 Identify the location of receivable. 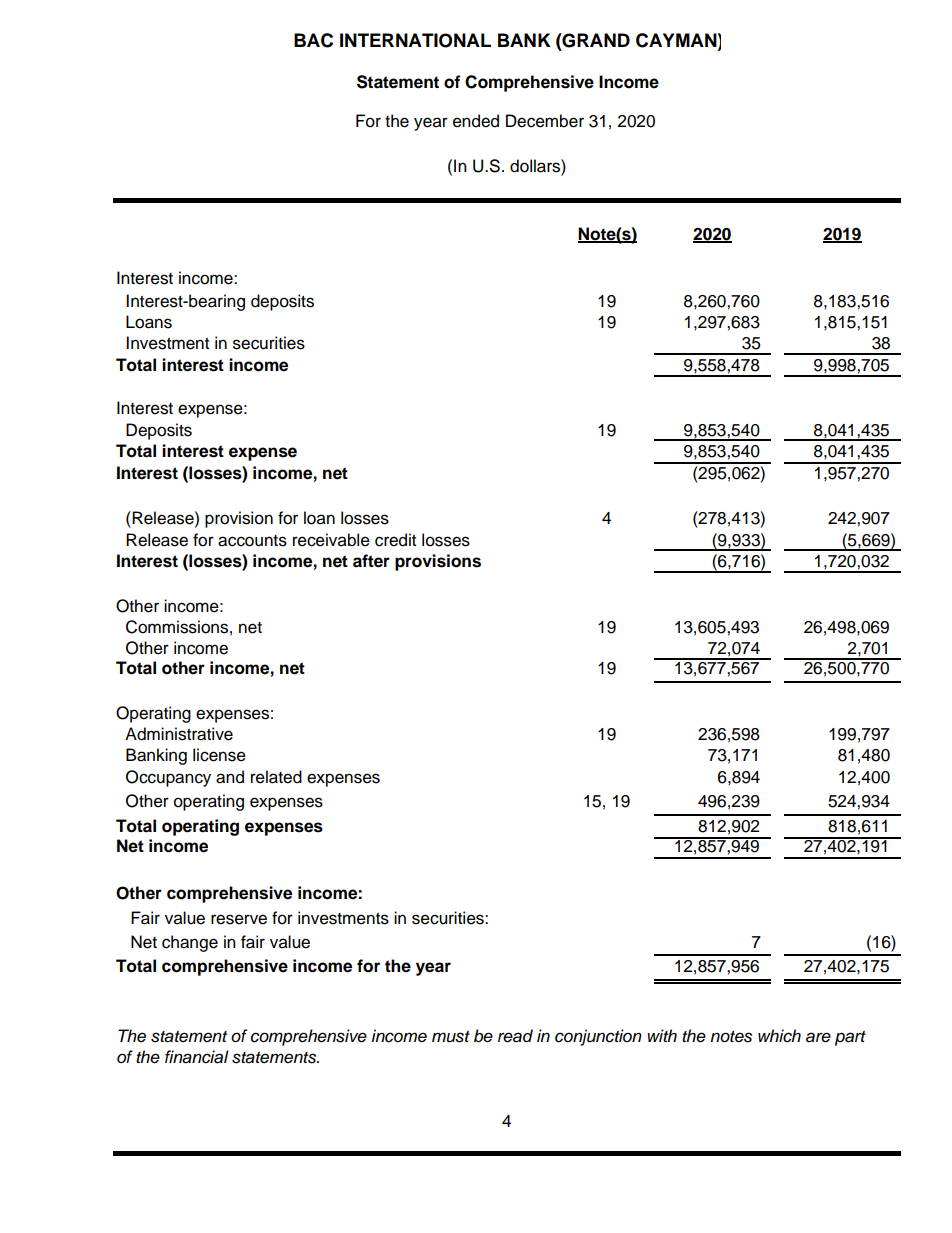
(331, 540).
